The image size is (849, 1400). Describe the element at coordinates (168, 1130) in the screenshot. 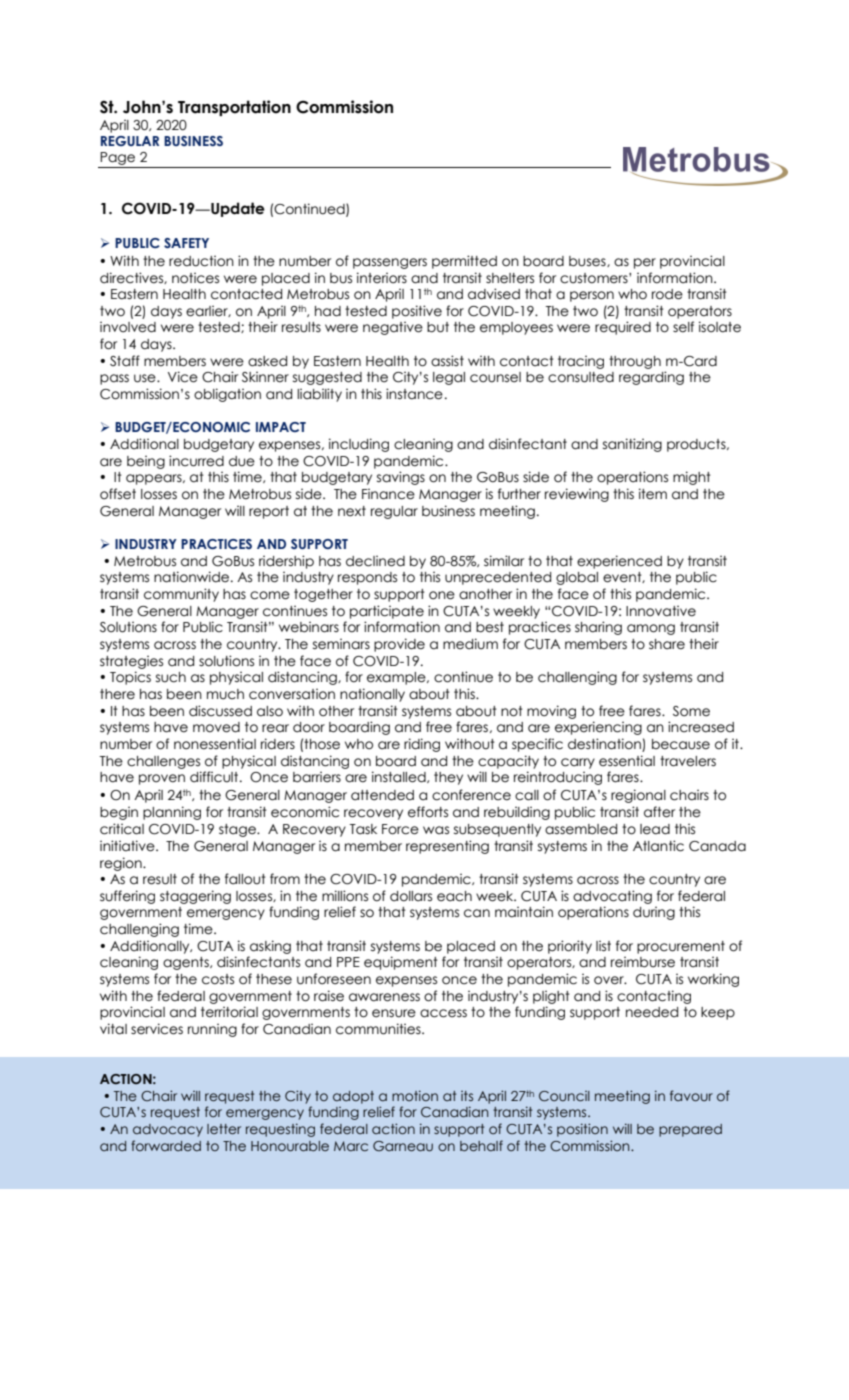

I see `advocacy` at that location.
